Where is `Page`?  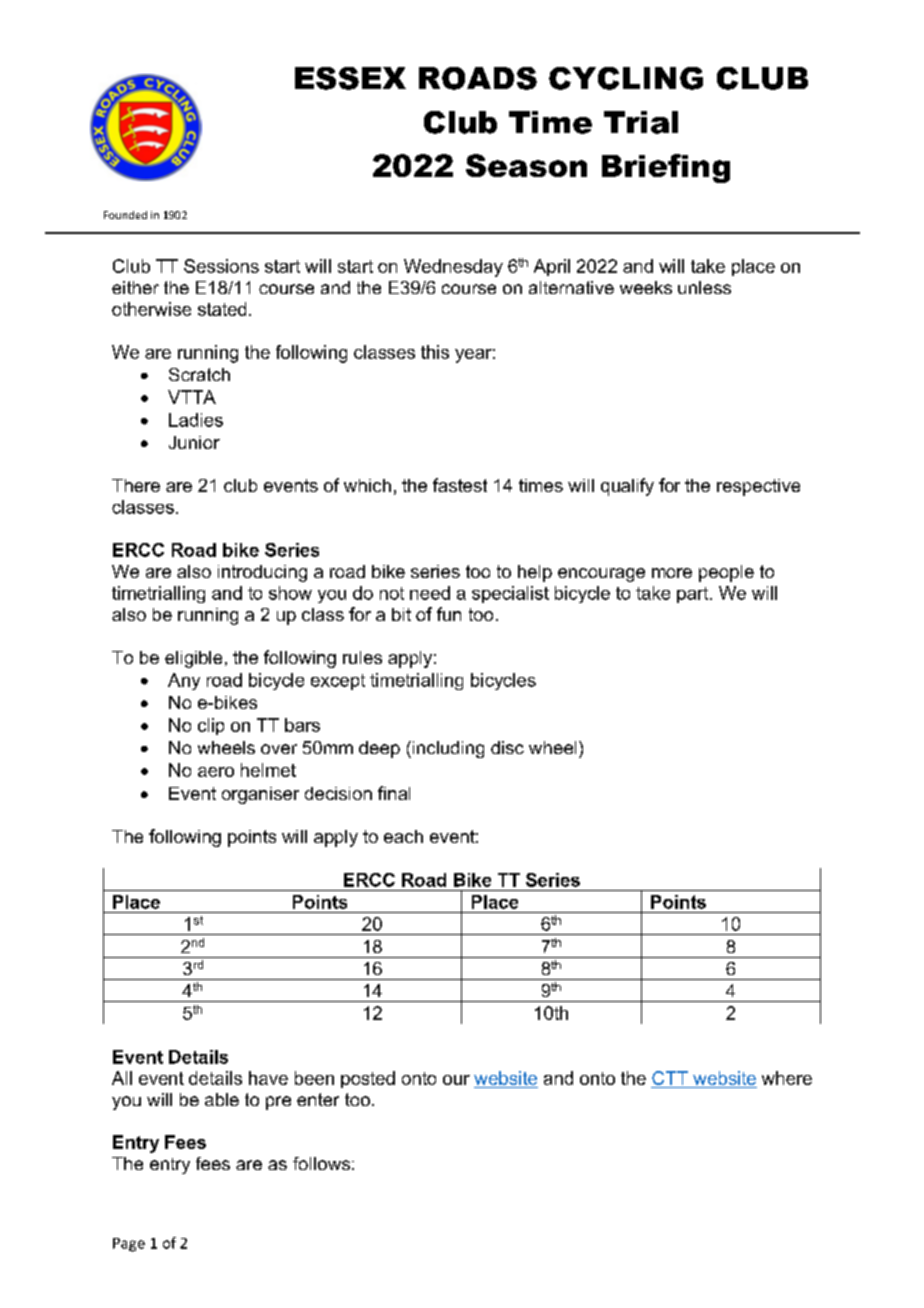
Page is located at coordinates (129, 1245).
